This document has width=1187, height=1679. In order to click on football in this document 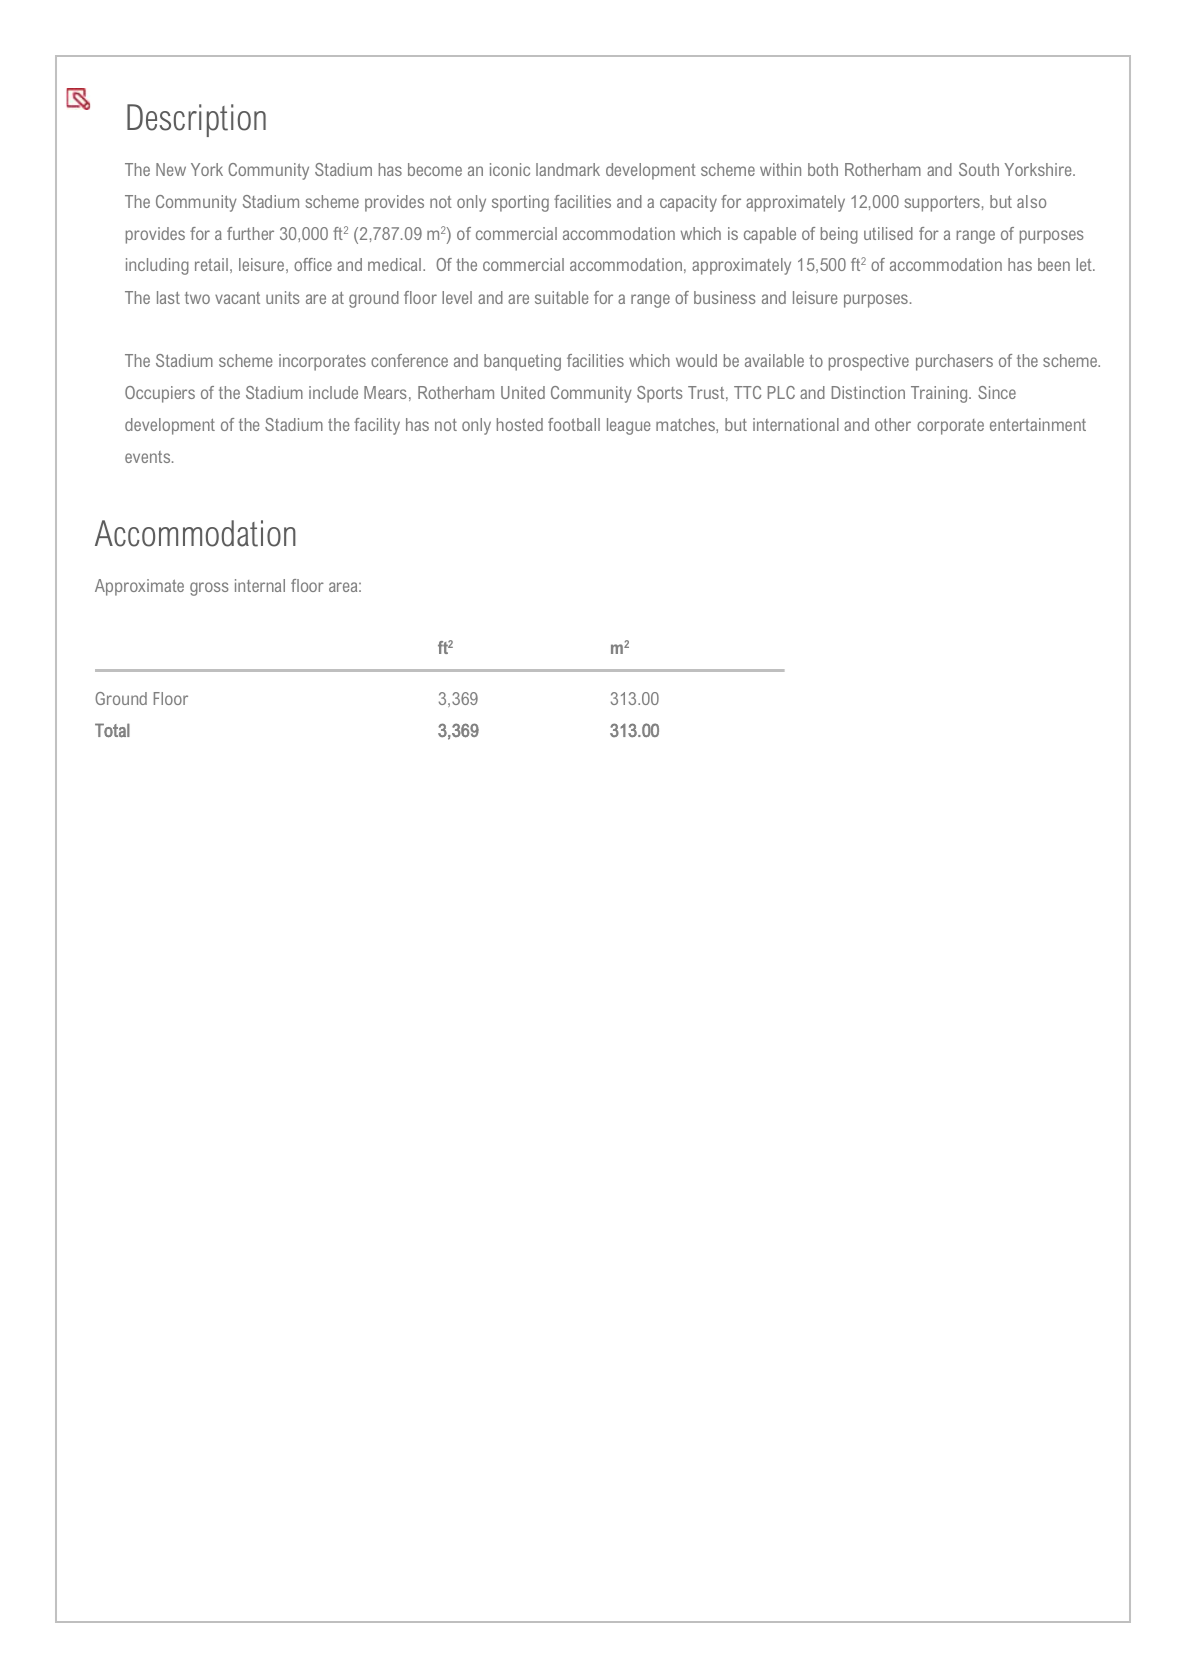, I will do `click(574, 424)`.
